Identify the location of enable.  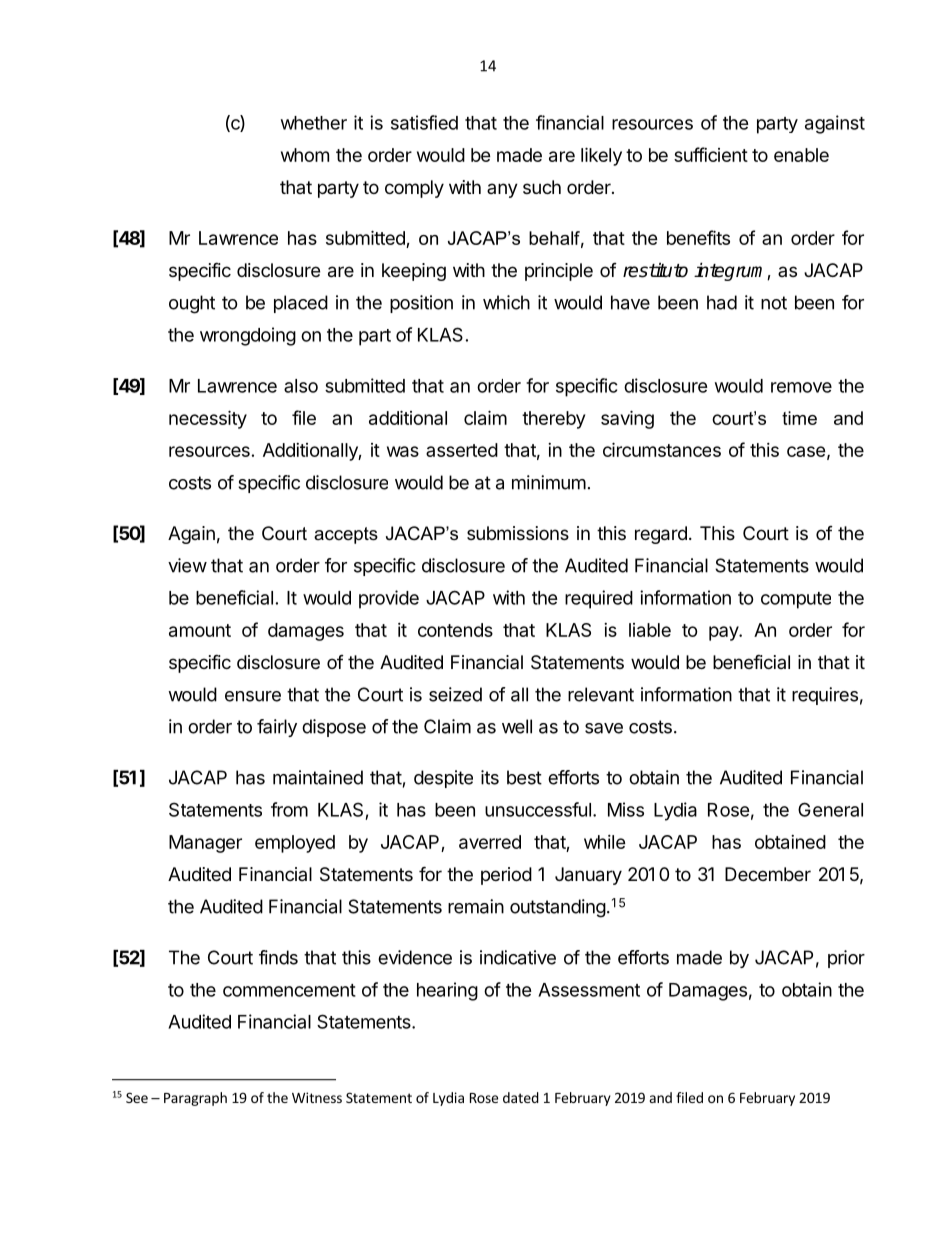
(801, 155).
